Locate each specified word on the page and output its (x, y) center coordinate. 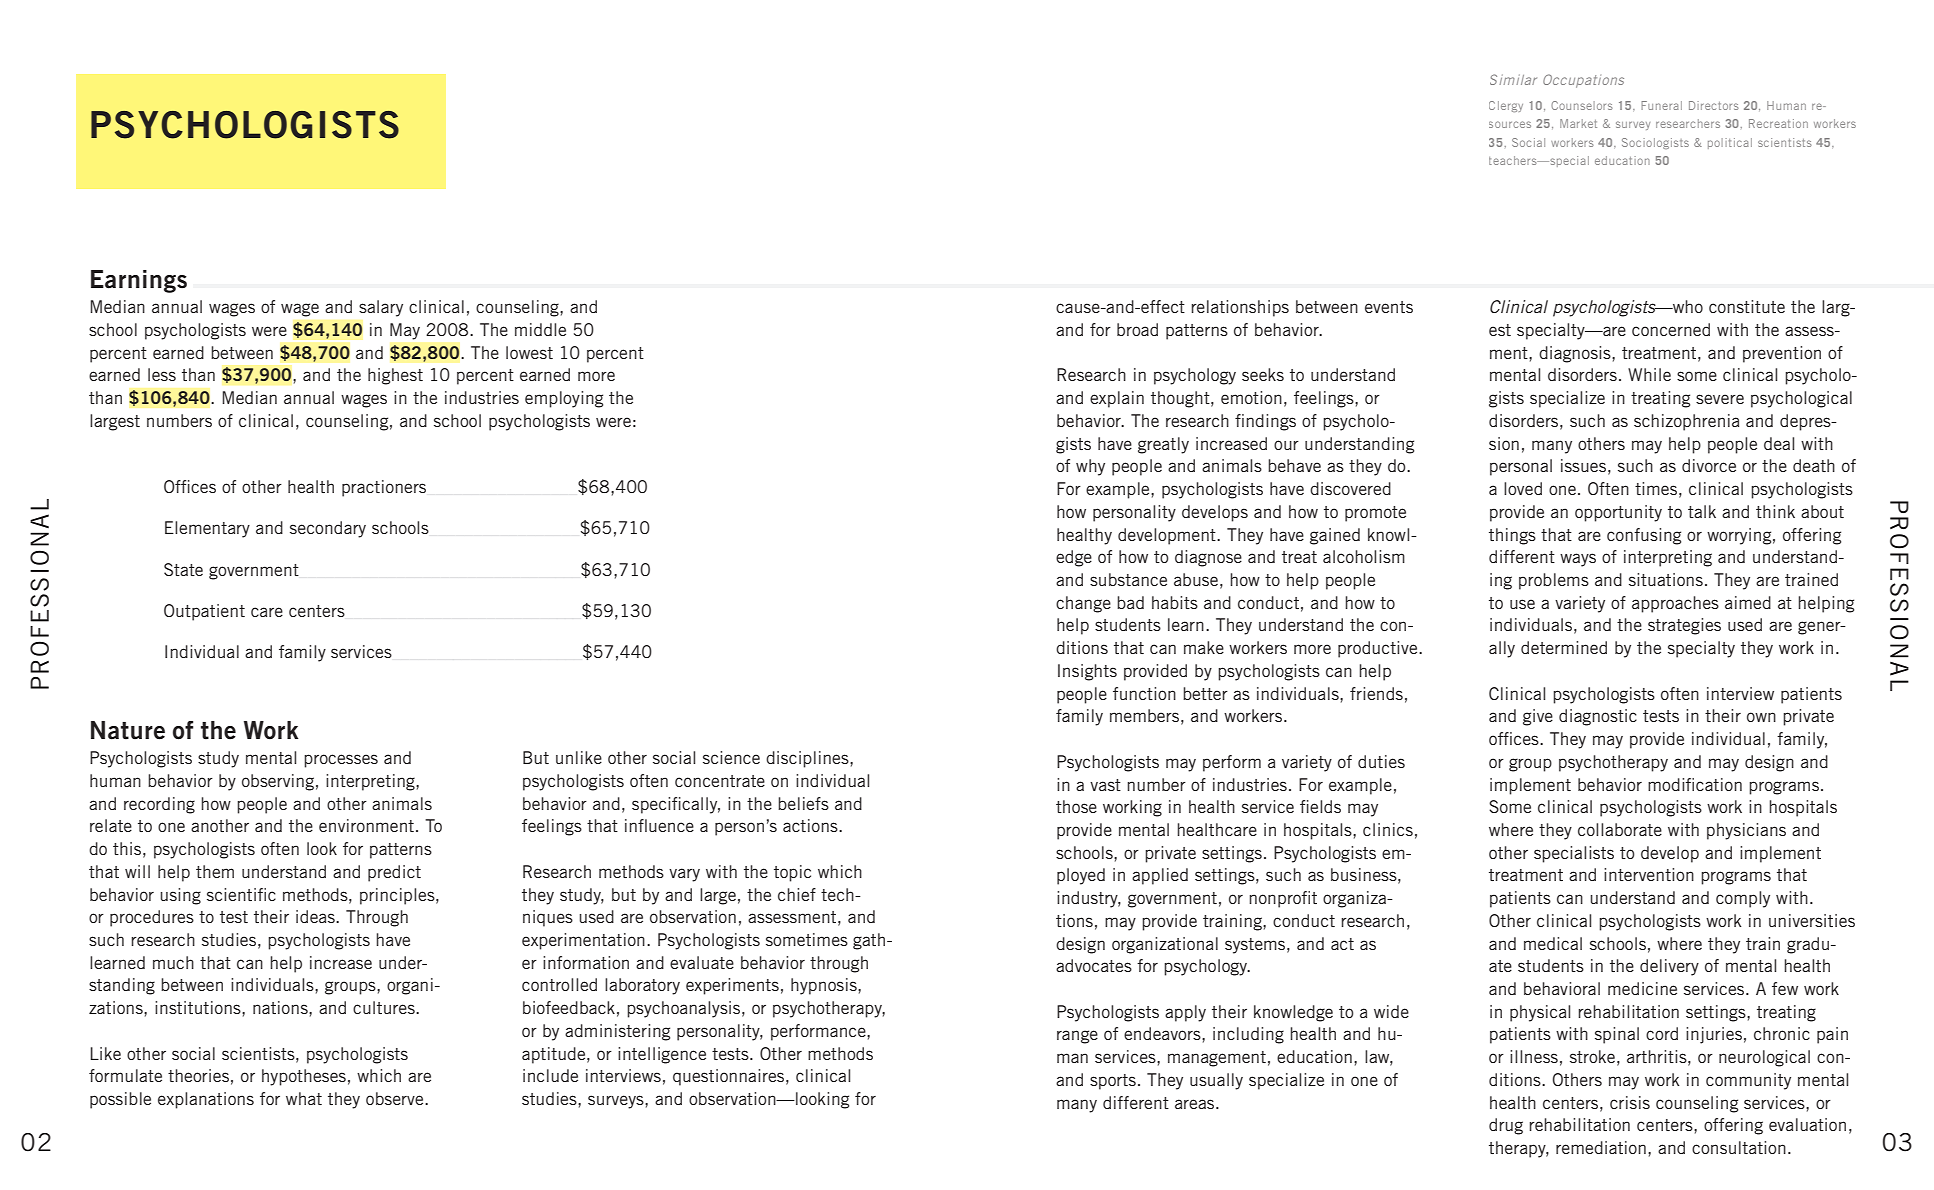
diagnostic (1598, 717)
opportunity (1618, 513)
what (304, 1098)
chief (797, 894)
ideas (316, 916)
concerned (1671, 329)
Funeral (1661, 105)
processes (341, 761)
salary (381, 308)
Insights (1087, 672)
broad (1137, 329)
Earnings (139, 281)
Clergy (1506, 106)
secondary (328, 529)
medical (1553, 943)
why (1090, 467)
